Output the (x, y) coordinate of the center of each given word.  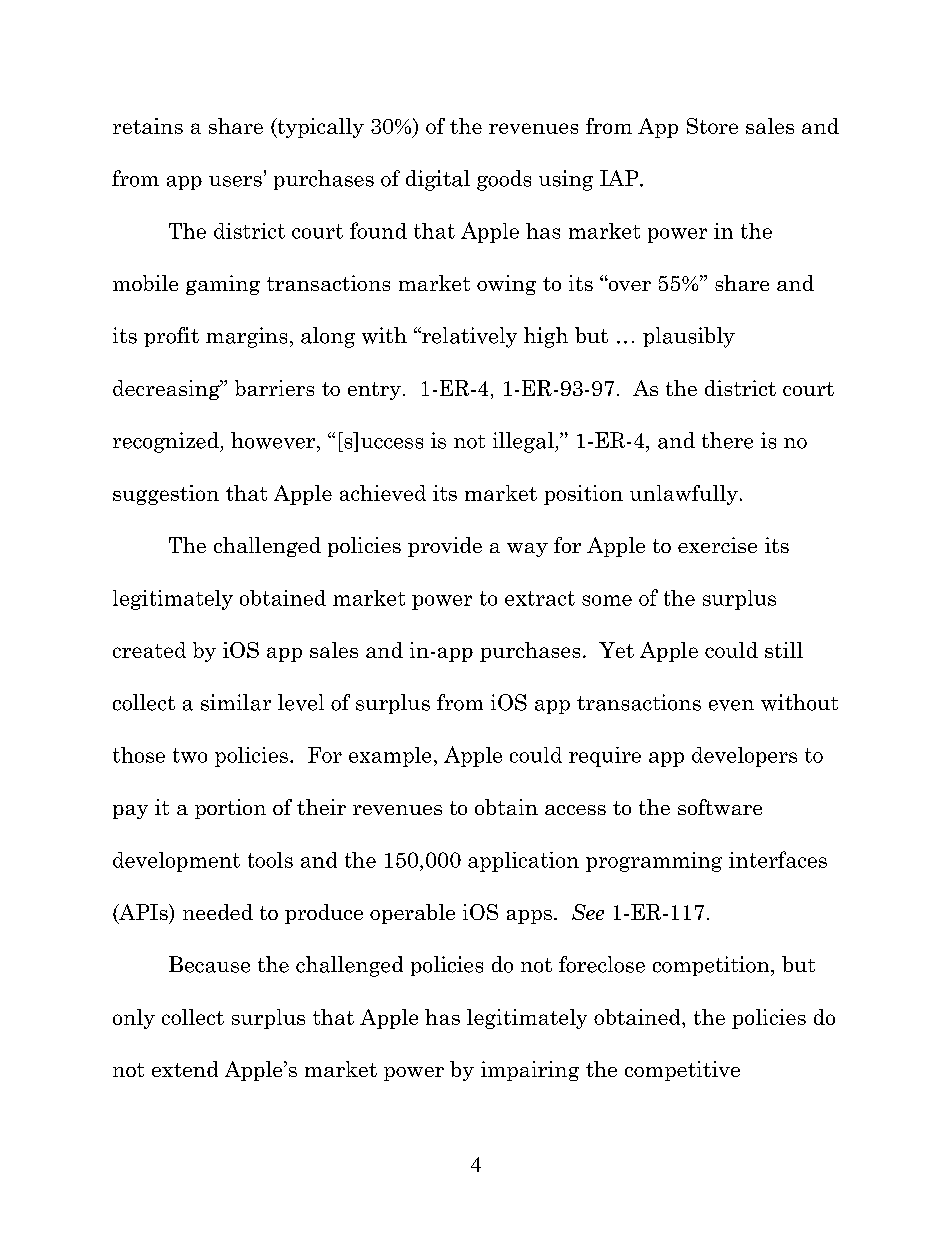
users (235, 181)
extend (185, 1069)
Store (712, 126)
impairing (530, 1071)
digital (438, 180)
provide (445, 547)
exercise (717, 545)
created (149, 650)
